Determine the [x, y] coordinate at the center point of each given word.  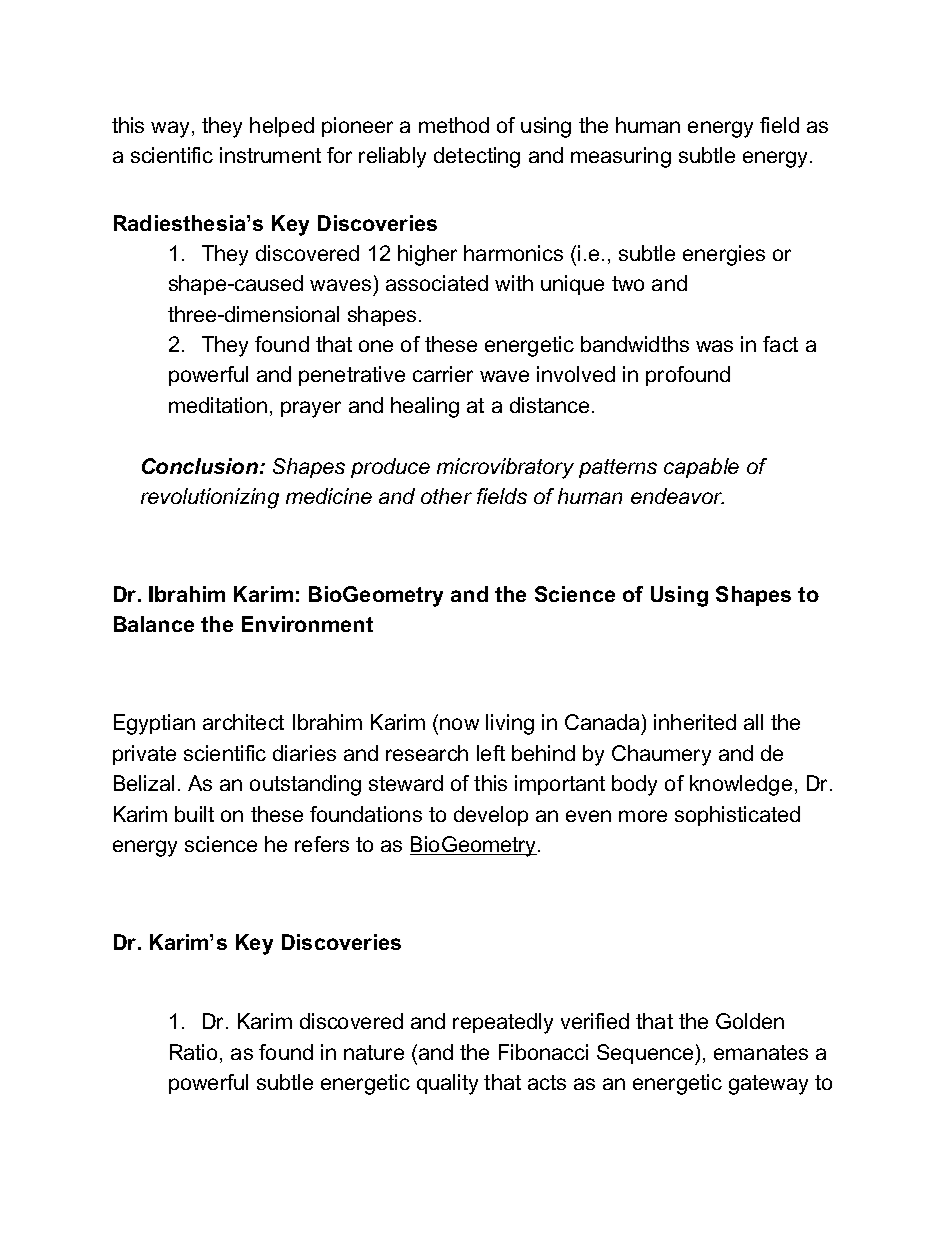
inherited [695, 722]
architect [243, 722]
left [491, 753]
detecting [477, 157]
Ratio [193, 1052]
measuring [621, 157]
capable [701, 468]
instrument [270, 155]
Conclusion [201, 466]
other [446, 496]
